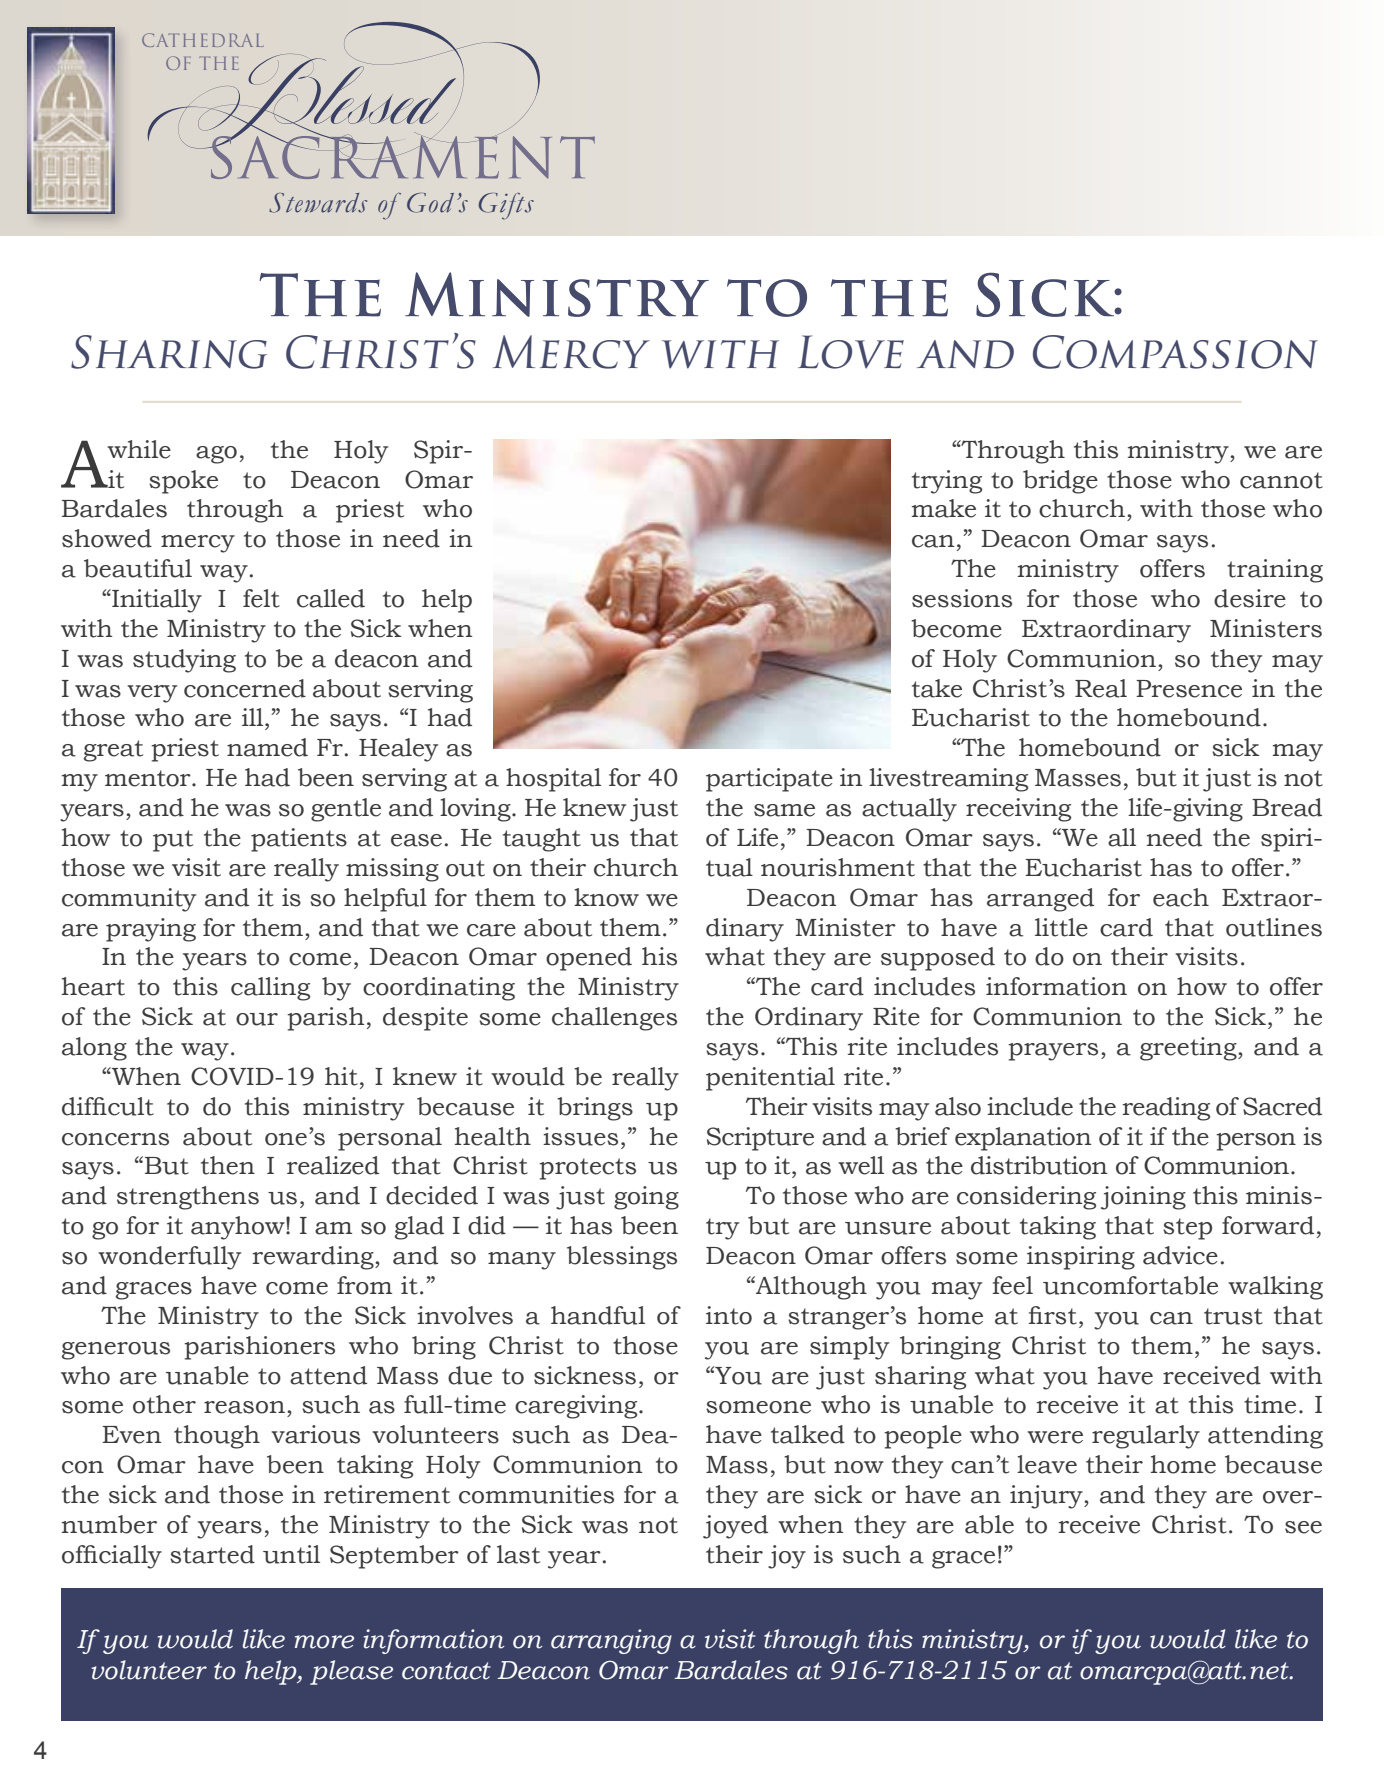  Describe the element at coordinates (506, 206) in the image. I see `Gifts` at that location.
